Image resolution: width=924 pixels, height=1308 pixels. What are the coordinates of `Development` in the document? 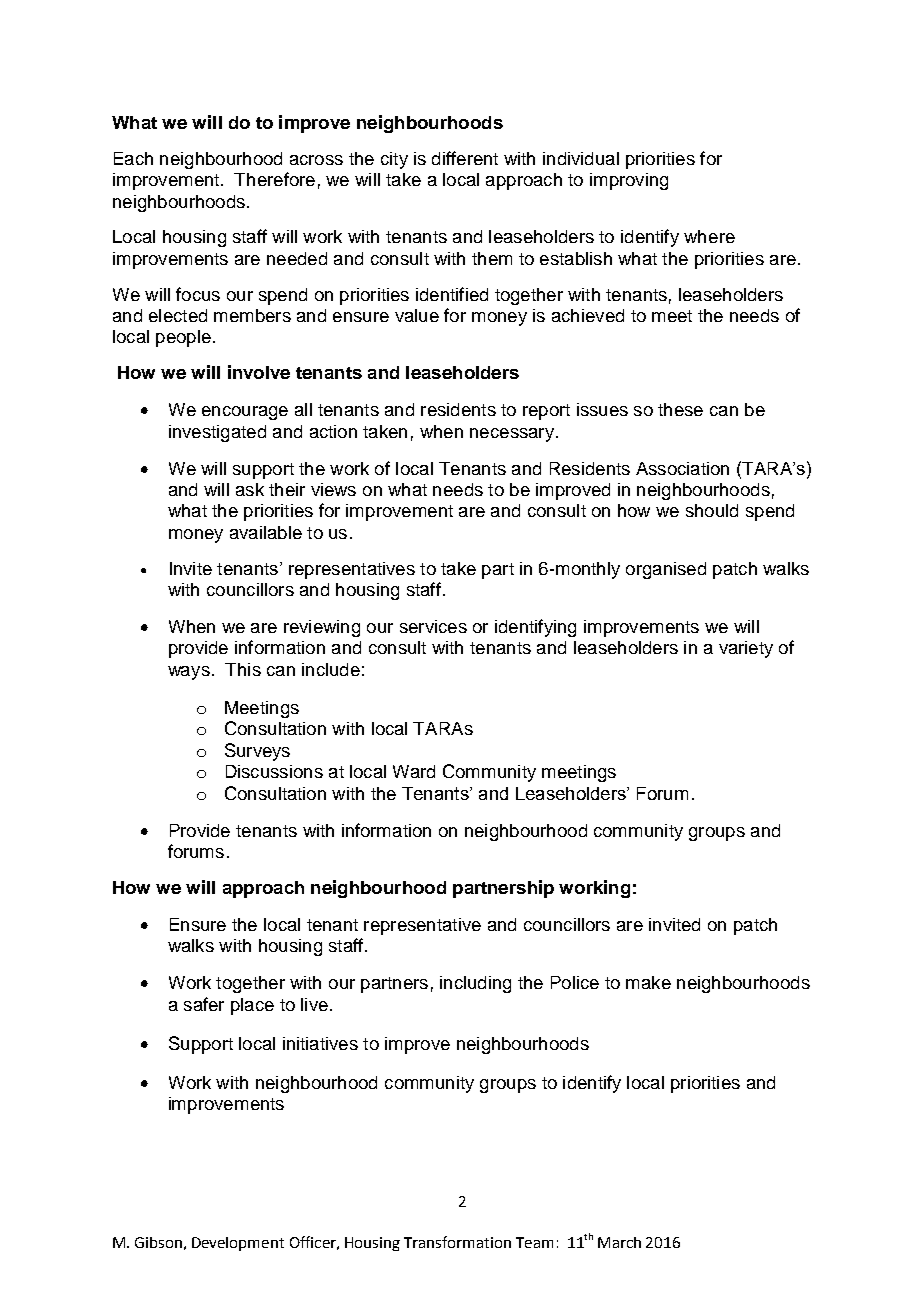 It's located at (238, 1244).
